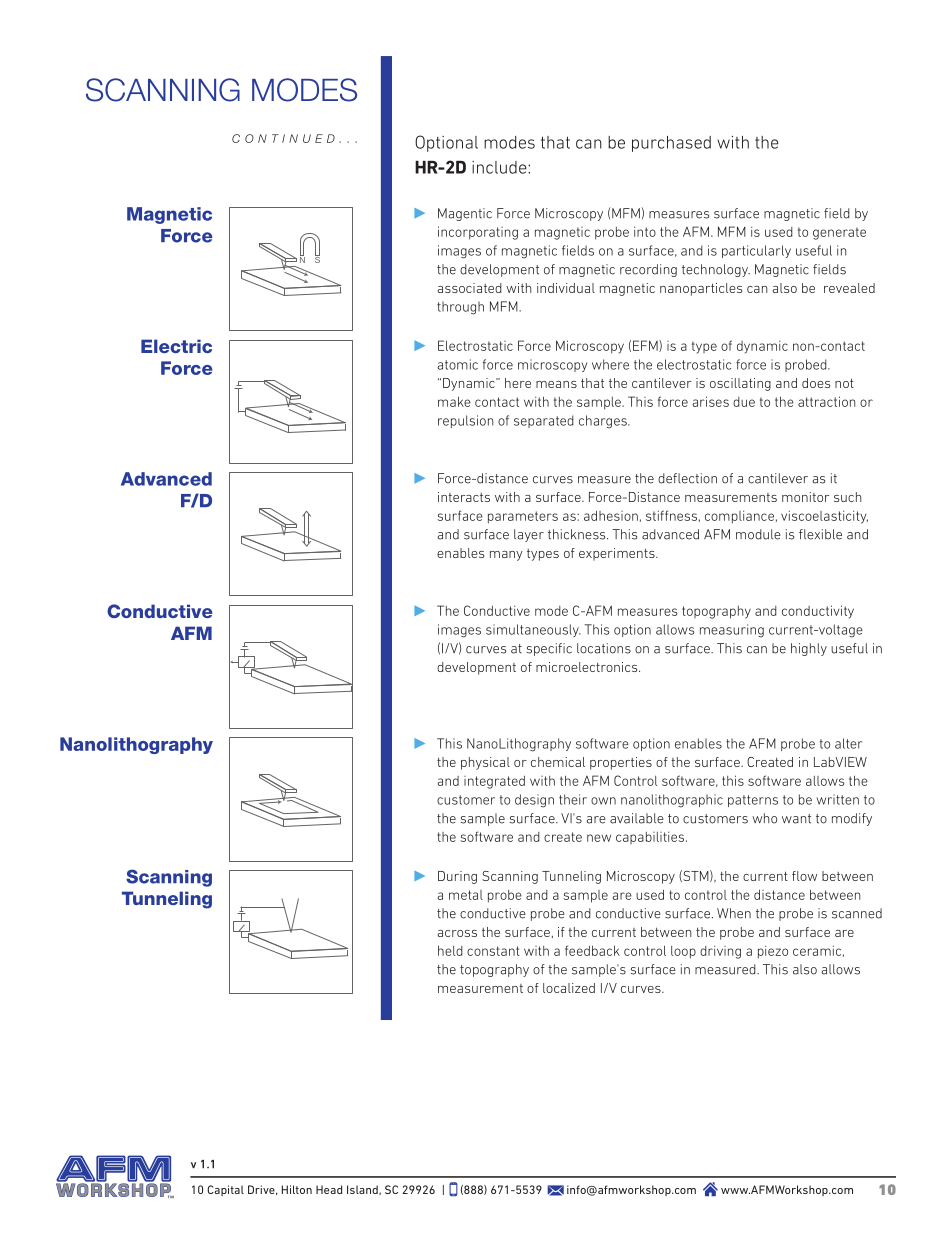 The image size is (952, 1233). Describe the element at coordinates (450, 950) in the screenshot. I see `held` at that location.
